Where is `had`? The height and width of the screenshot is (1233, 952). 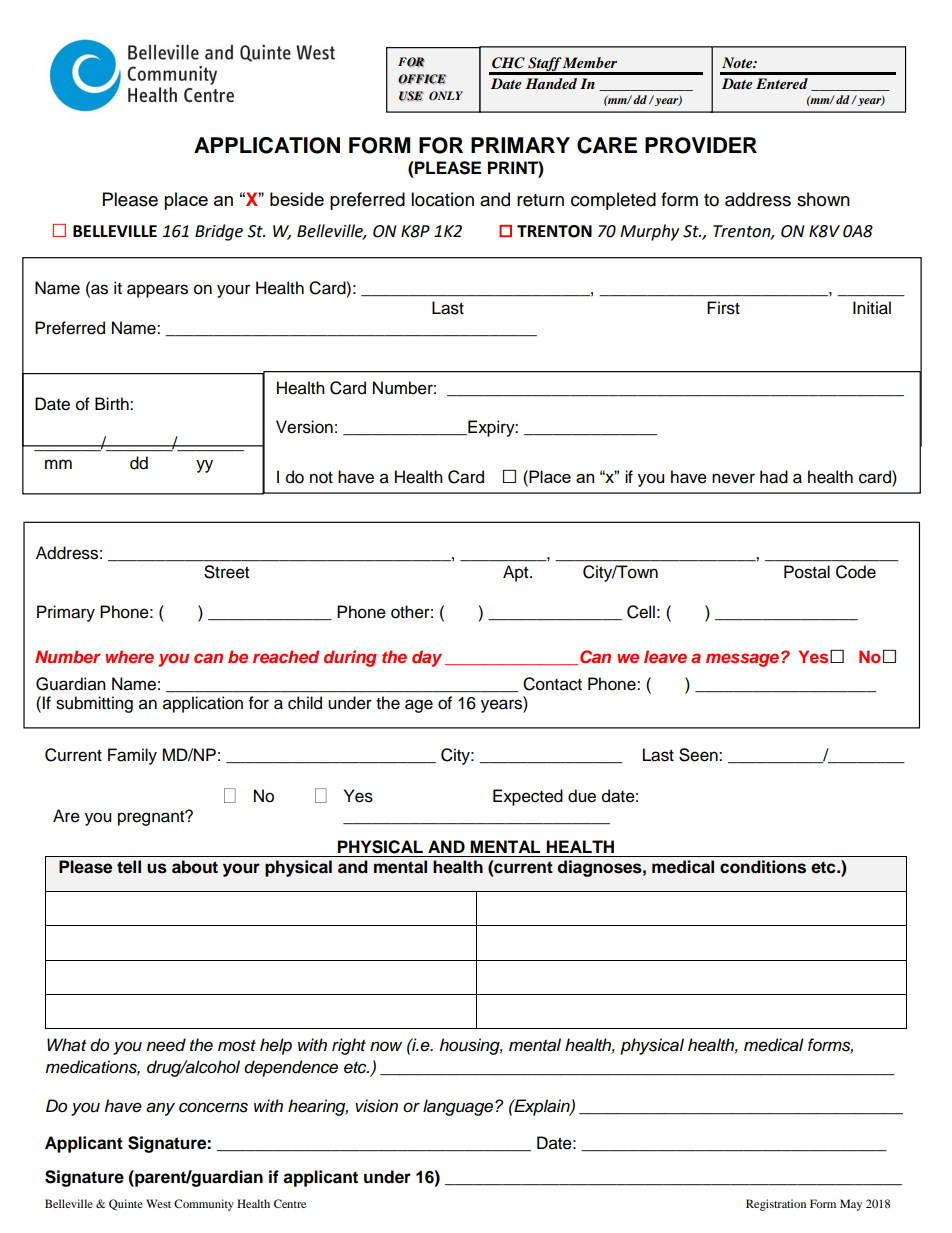 had is located at coordinates (774, 477).
